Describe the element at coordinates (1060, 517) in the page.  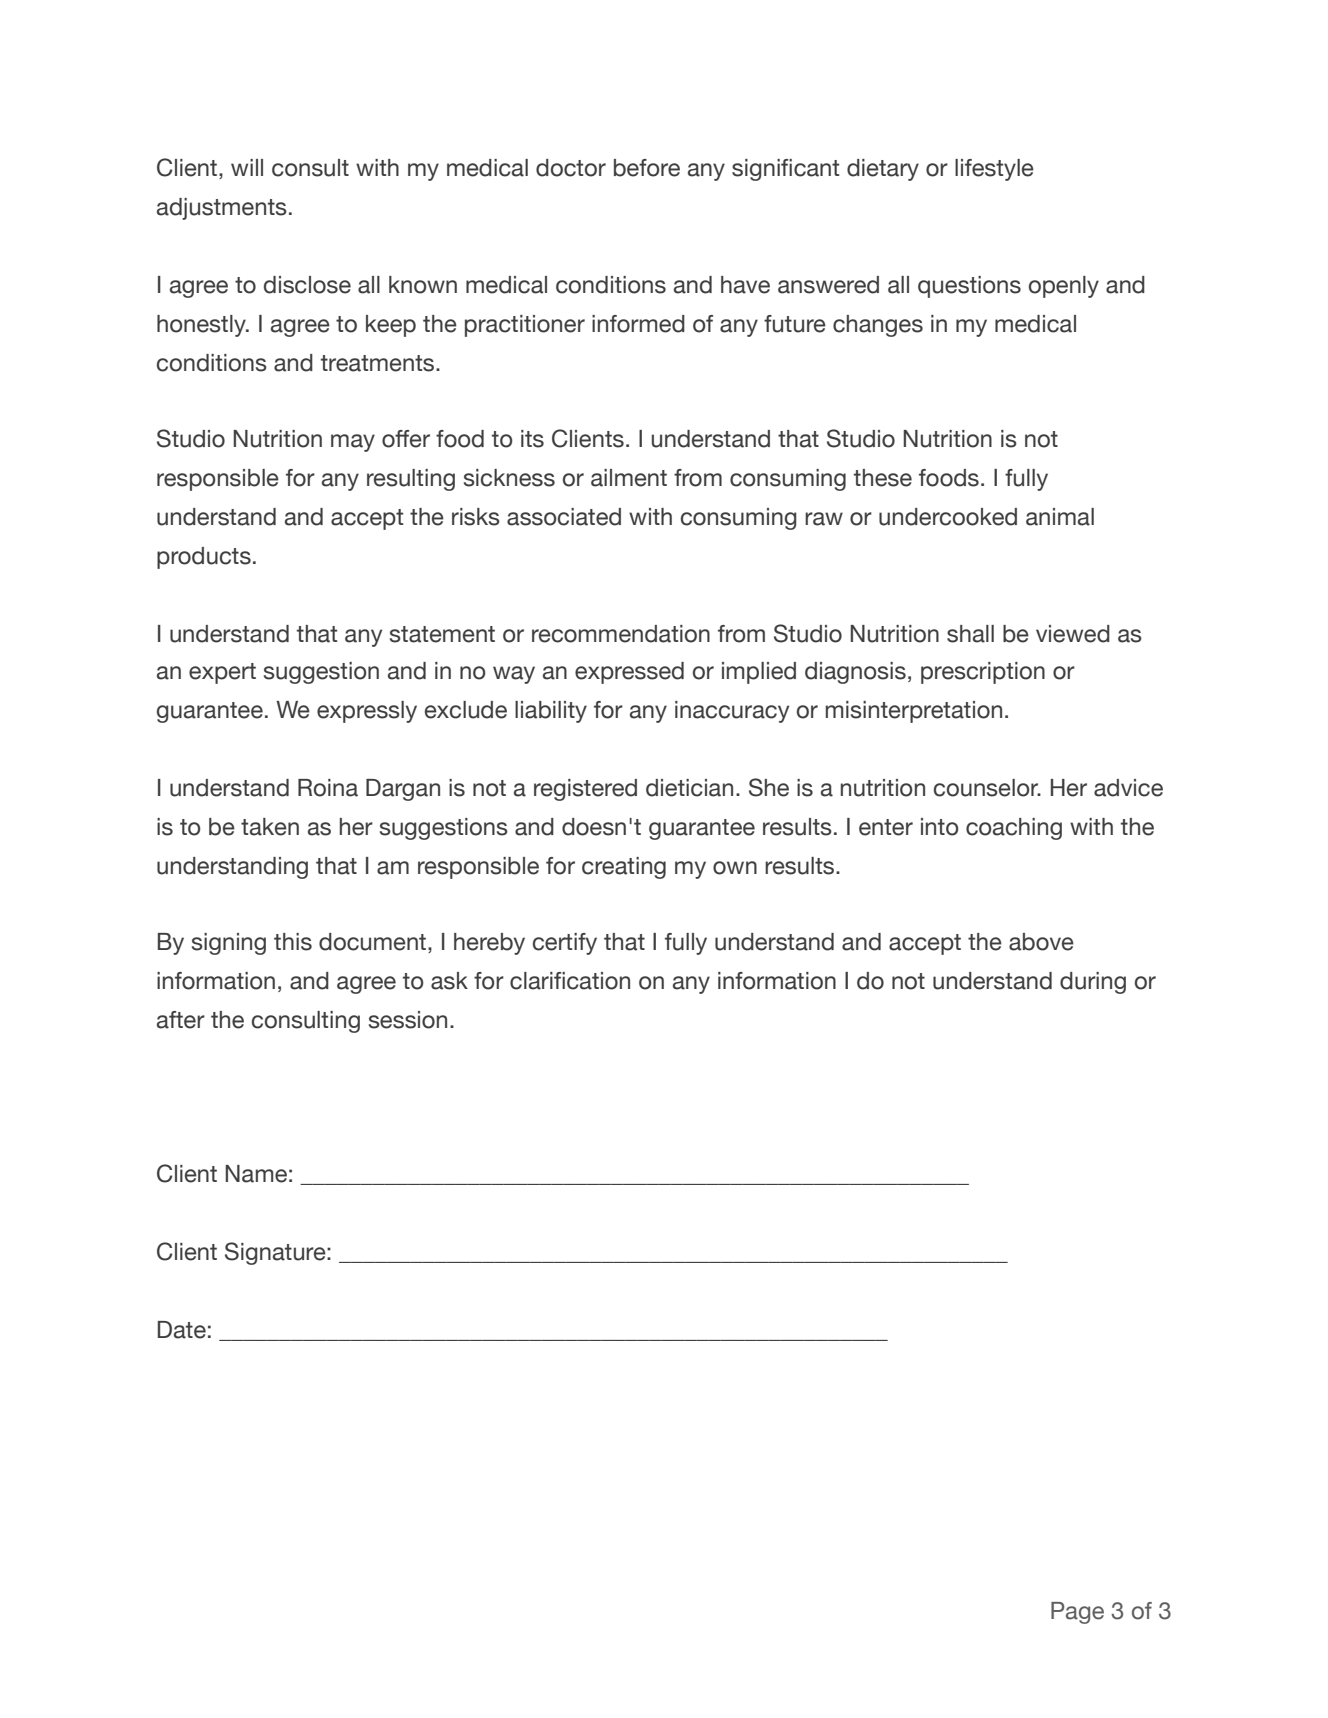
I see `animal` at that location.
